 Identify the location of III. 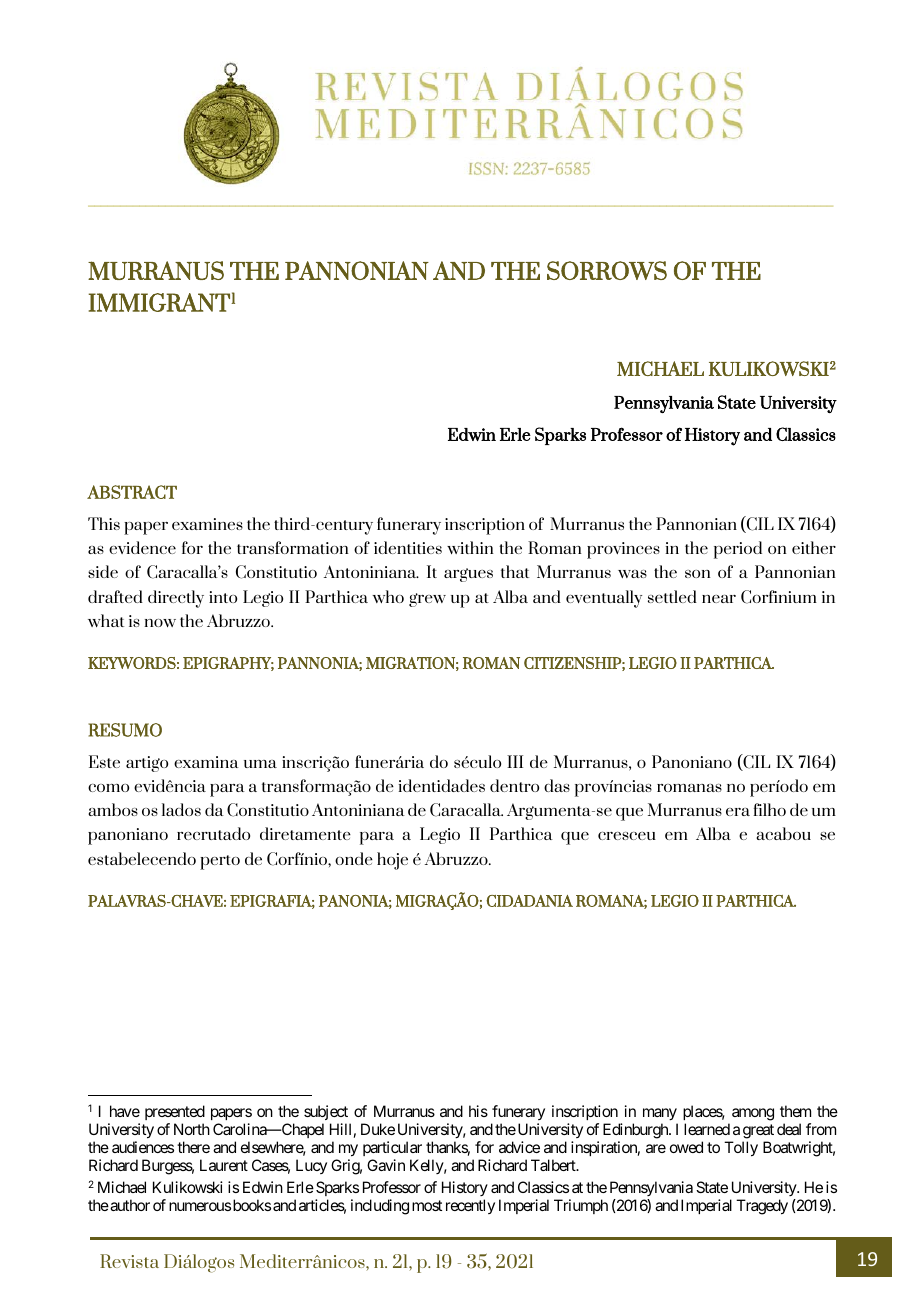
(515, 761).
